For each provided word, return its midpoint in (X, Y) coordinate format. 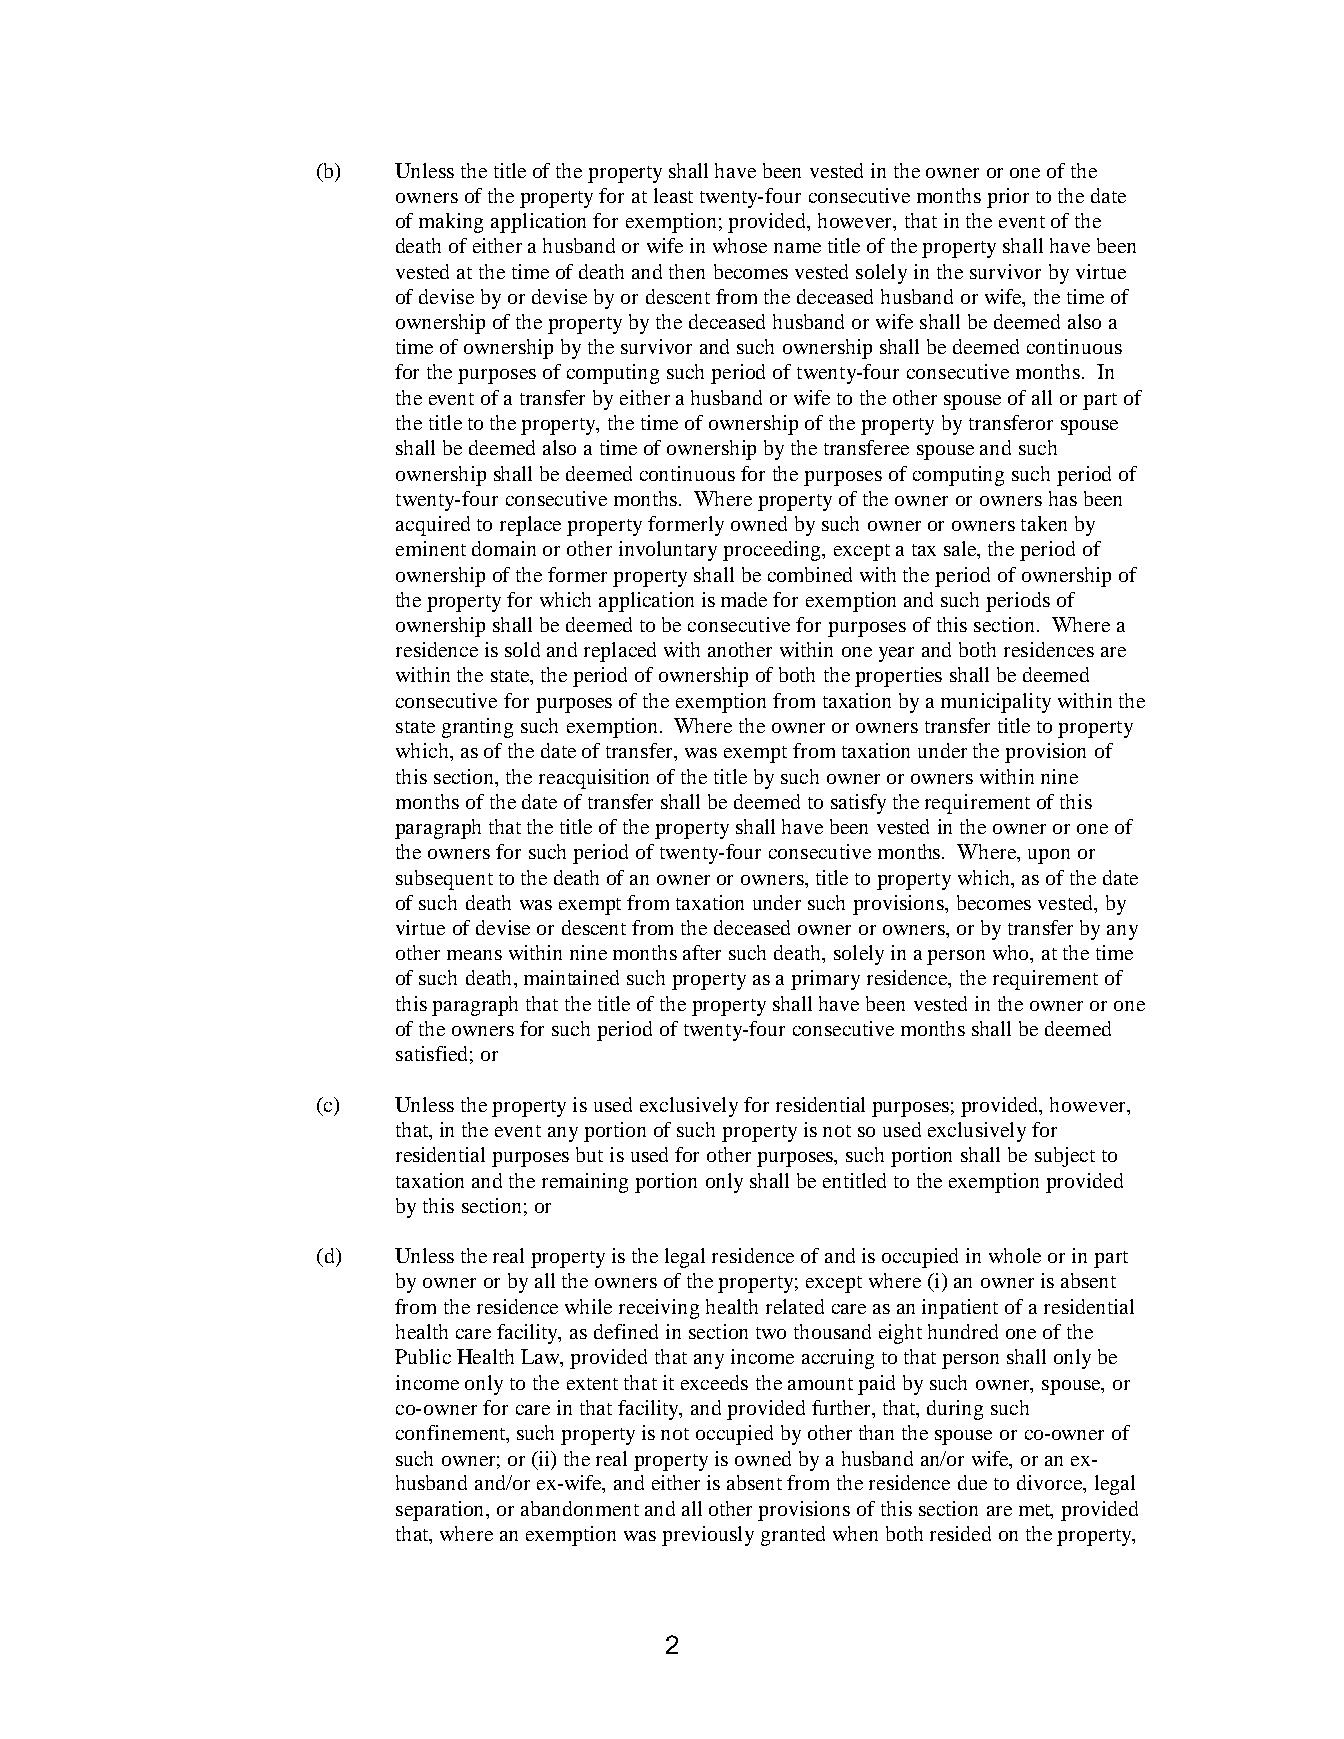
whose (740, 245)
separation (442, 1511)
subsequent (444, 880)
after (702, 952)
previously (708, 1536)
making (451, 223)
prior (1008, 198)
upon (1049, 856)
